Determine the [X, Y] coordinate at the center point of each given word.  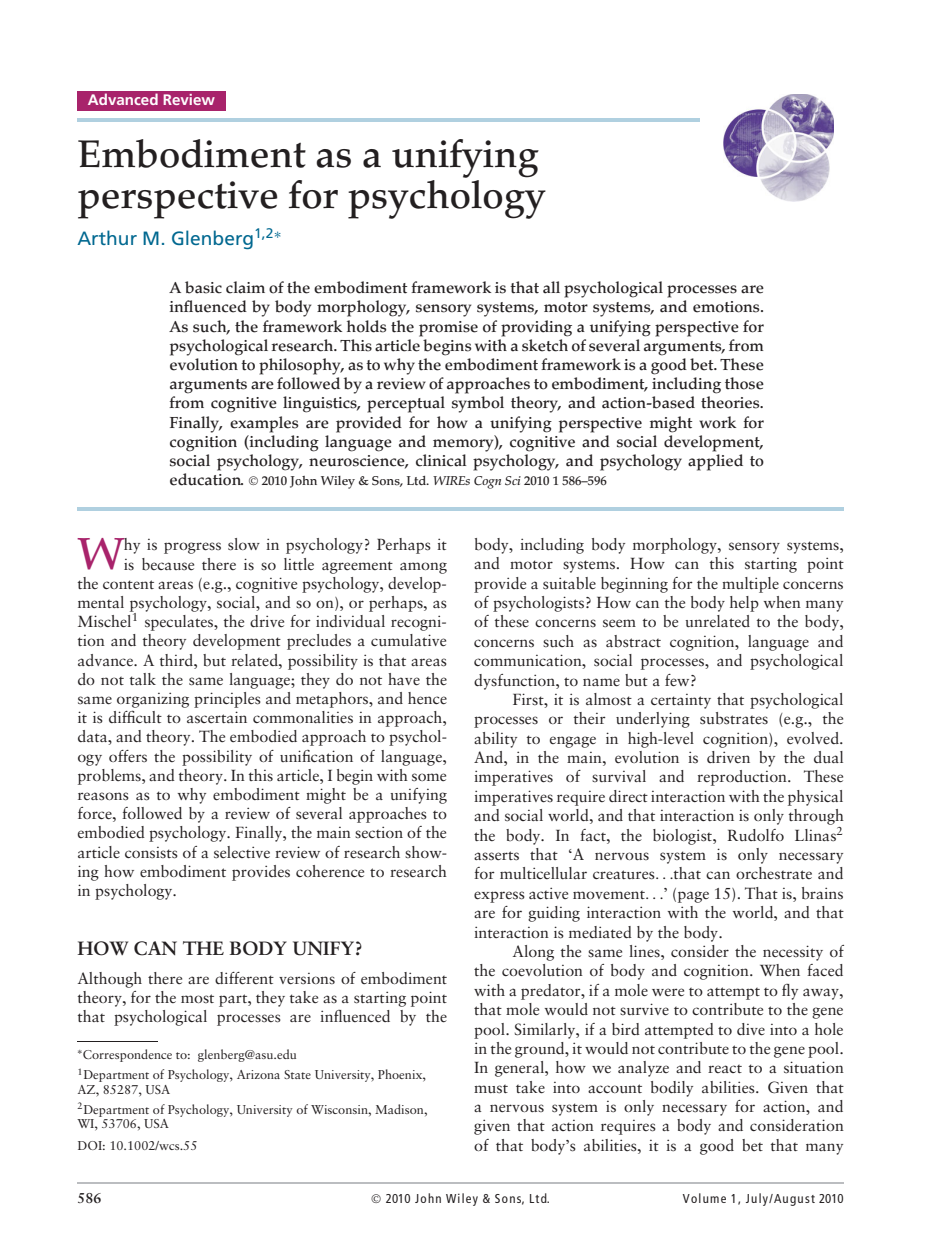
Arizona [258, 1074]
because [168, 564]
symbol [478, 404]
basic [203, 287]
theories [731, 402]
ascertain [217, 717]
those [744, 383]
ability [495, 740]
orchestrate [774, 873]
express [499, 897]
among [423, 568]
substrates [734, 718]
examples [264, 424]
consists [151, 853]
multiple [750, 585]
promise [448, 329]
